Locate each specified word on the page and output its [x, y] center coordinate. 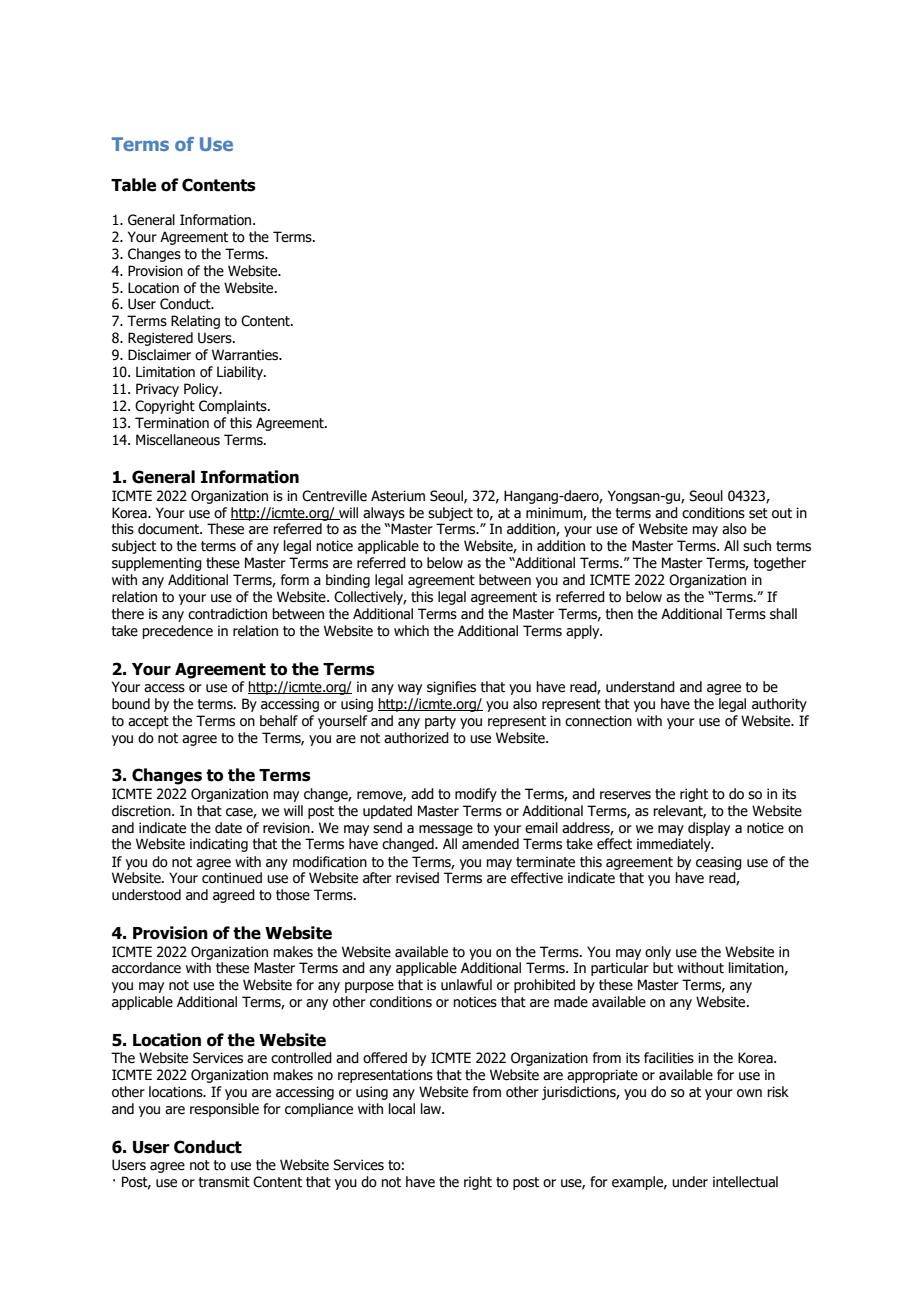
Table [133, 185]
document [170, 529]
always [384, 514]
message [446, 830]
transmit [224, 1182]
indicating [219, 845]
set [758, 513]
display [709, 829]
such [757, 546]
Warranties [246, 355]
